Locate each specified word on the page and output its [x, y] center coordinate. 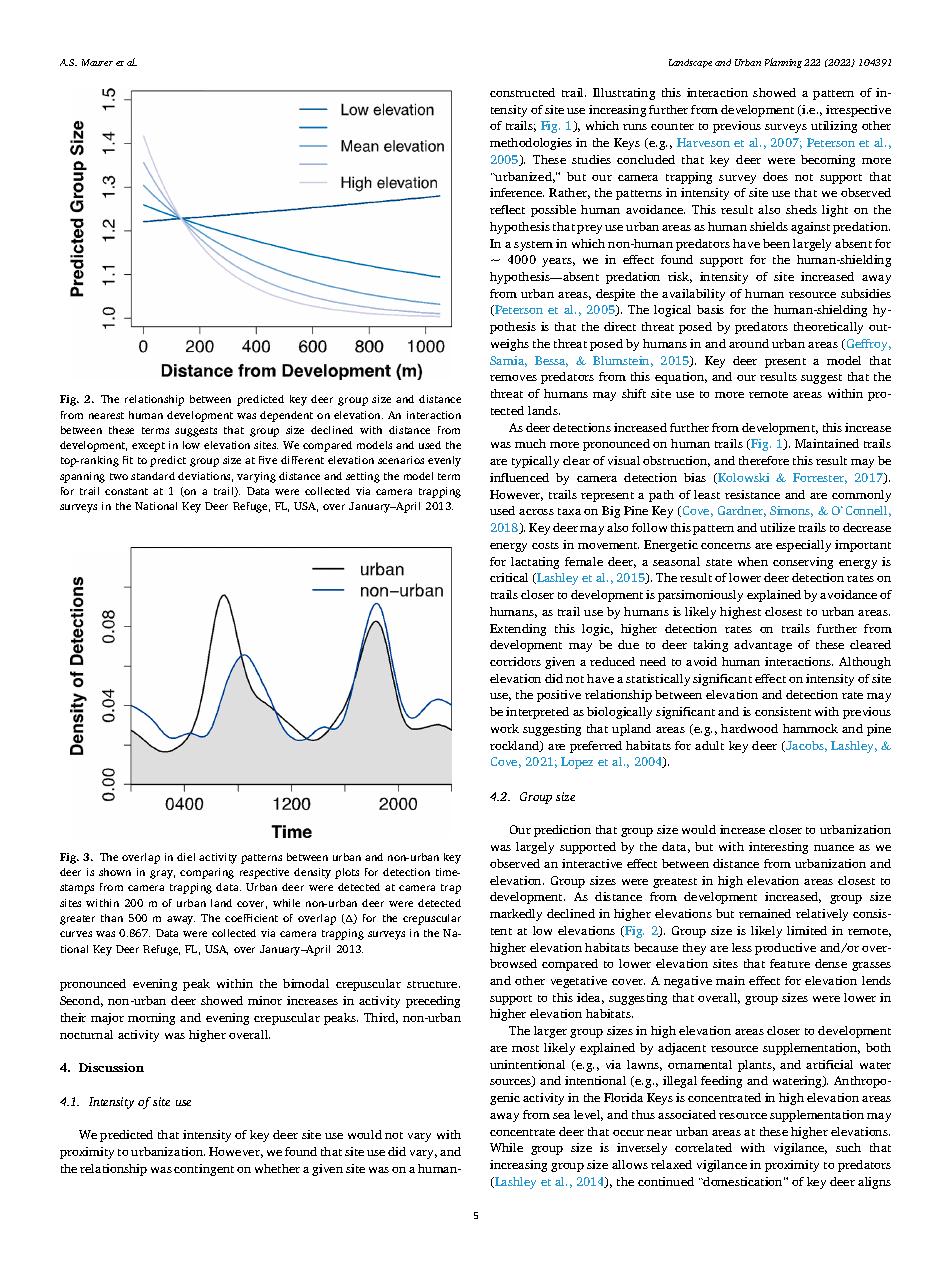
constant [126, 491]
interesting [778, 848]
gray [162, 874]
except [148, 447]
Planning [783, 63]
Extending [518, 630]
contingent [204, 1170]
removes [513, 378]
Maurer [97, 62]
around [749, 343]
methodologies [531, 144]
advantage [763, 646]
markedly [516, 915]
